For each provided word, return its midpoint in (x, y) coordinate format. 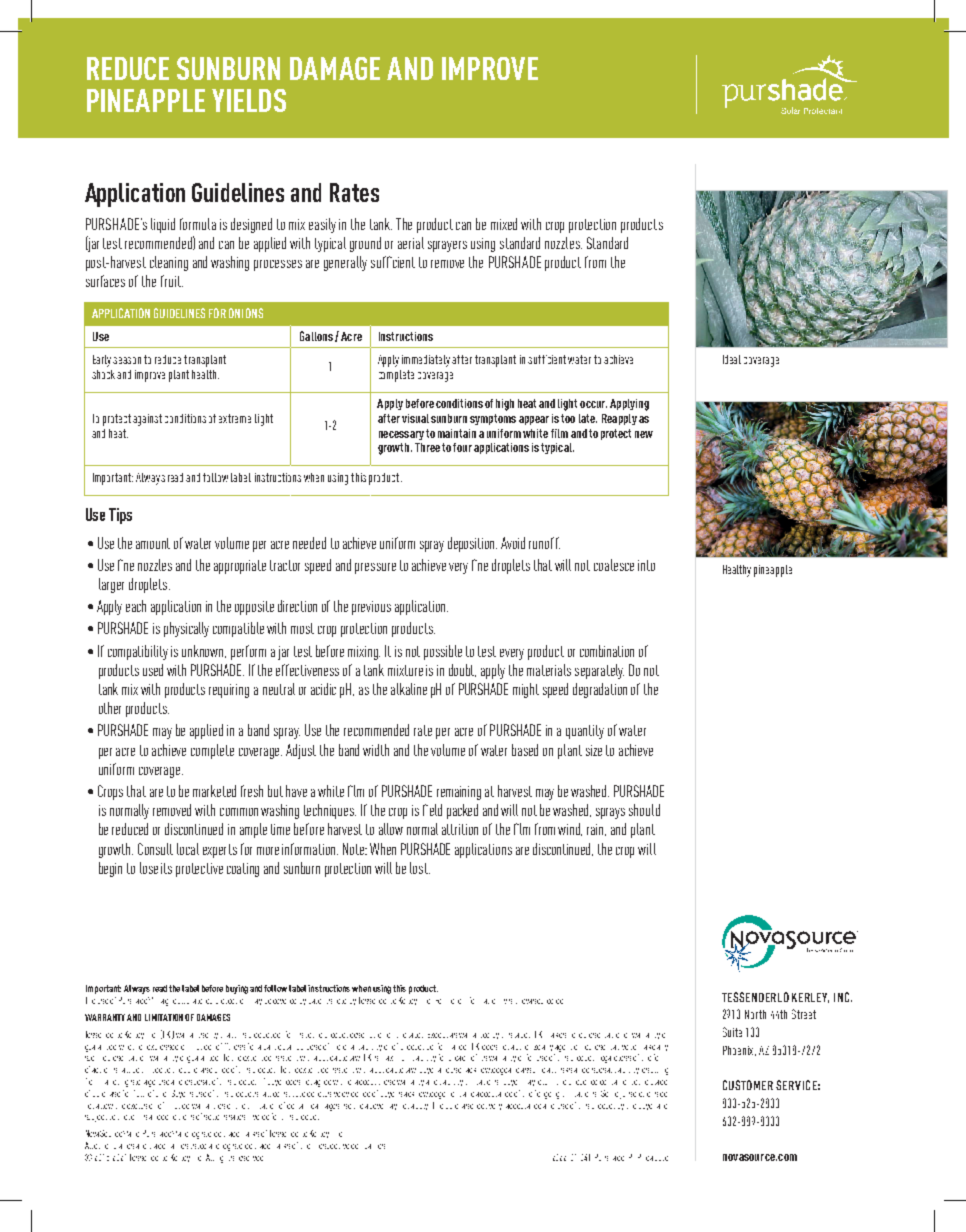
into (646, 565)
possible (443, 652)
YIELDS (249, 100)
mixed (504, 224)
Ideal (732, 359)
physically (186, 629)
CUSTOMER (748, 1085)
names (179, 1146)
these (387, 1082)
